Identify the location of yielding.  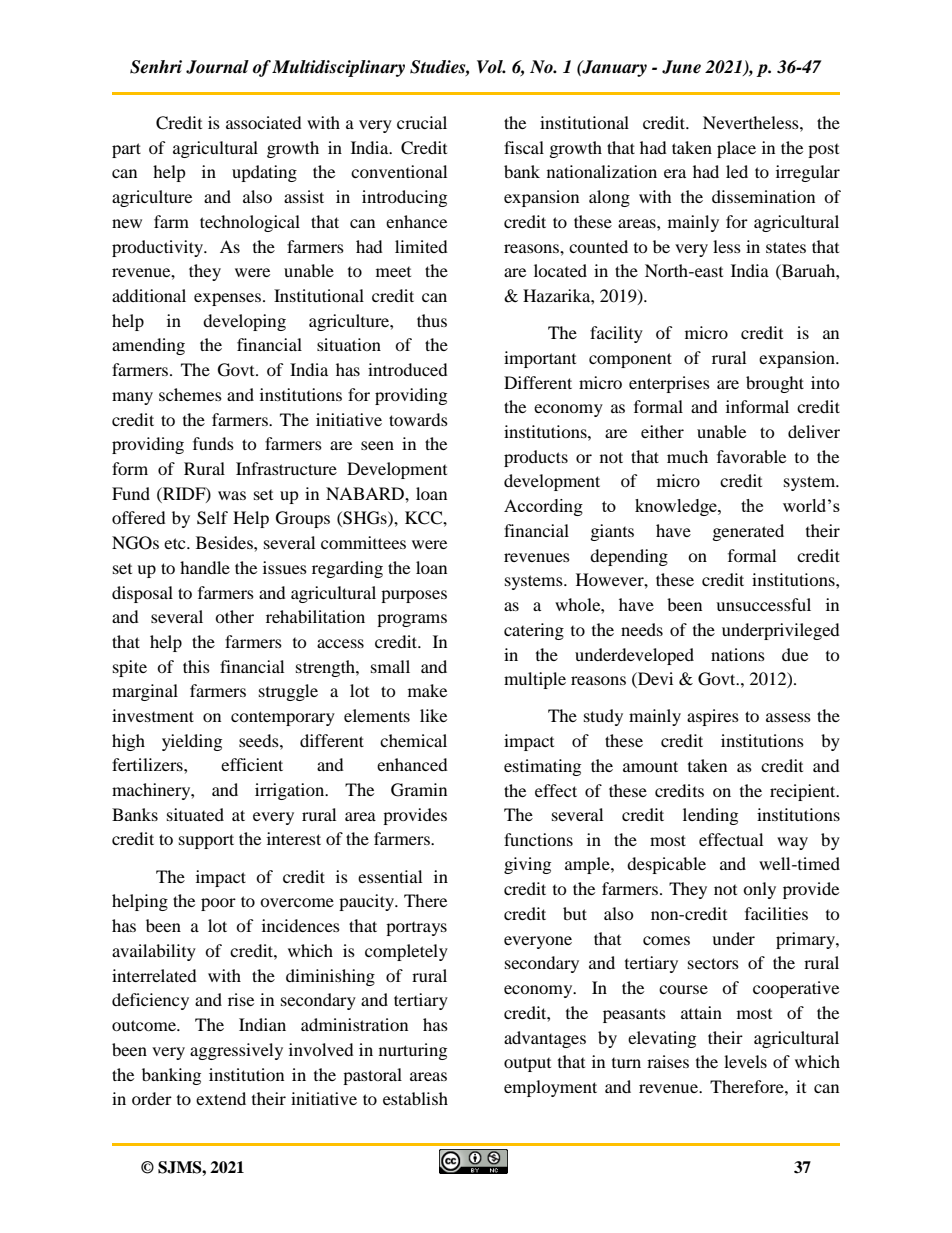
(192, 742).
